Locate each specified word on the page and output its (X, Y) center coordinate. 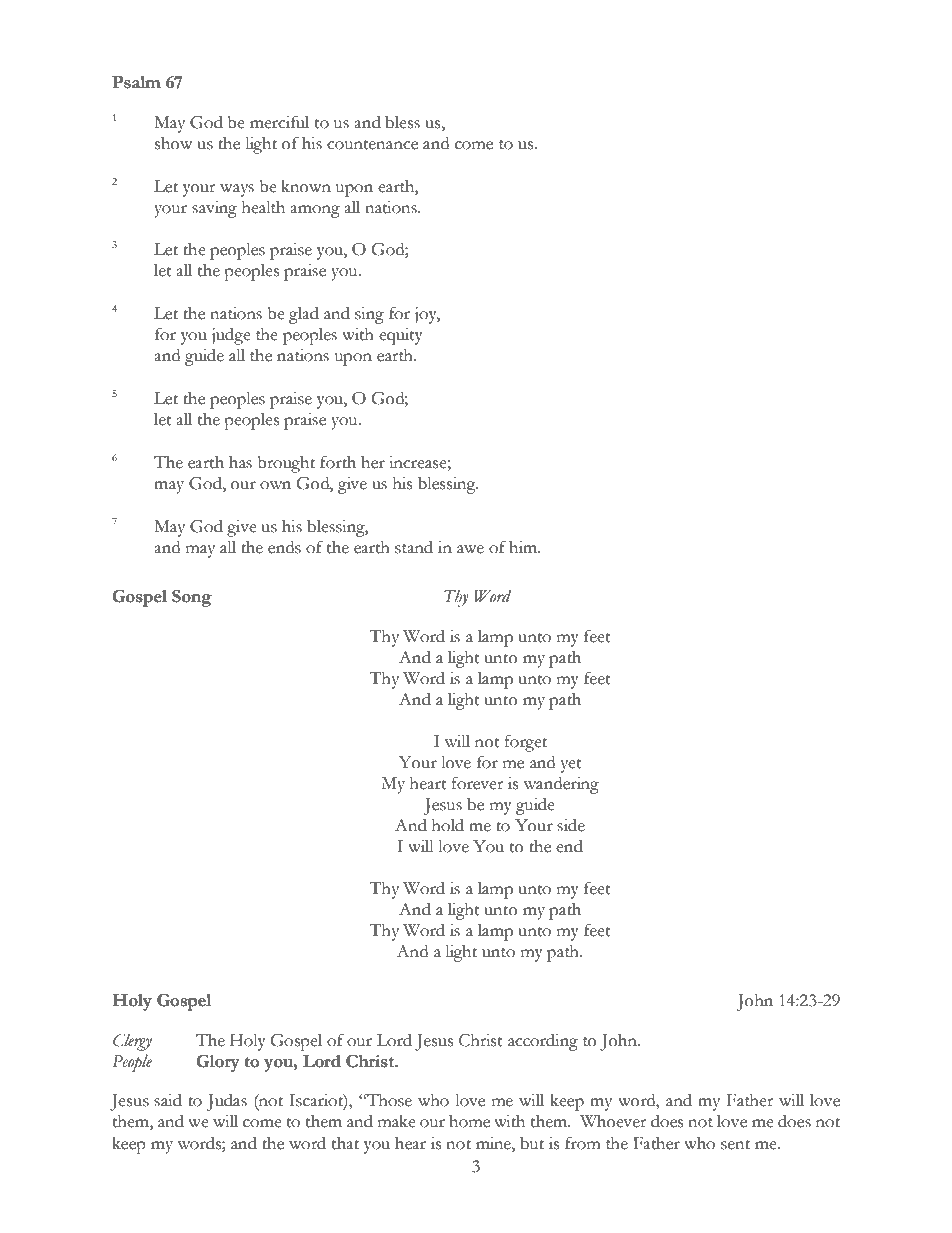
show (173, 143)
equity (401, 336)
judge (231, 336)
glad (304, 315)
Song (192, 598)
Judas (227, 1102)
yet (571, 766)
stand (414, 547)
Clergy (132, 1042)
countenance (372, 145)
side (571, 825)
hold (448, 825)
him (524, 547)
